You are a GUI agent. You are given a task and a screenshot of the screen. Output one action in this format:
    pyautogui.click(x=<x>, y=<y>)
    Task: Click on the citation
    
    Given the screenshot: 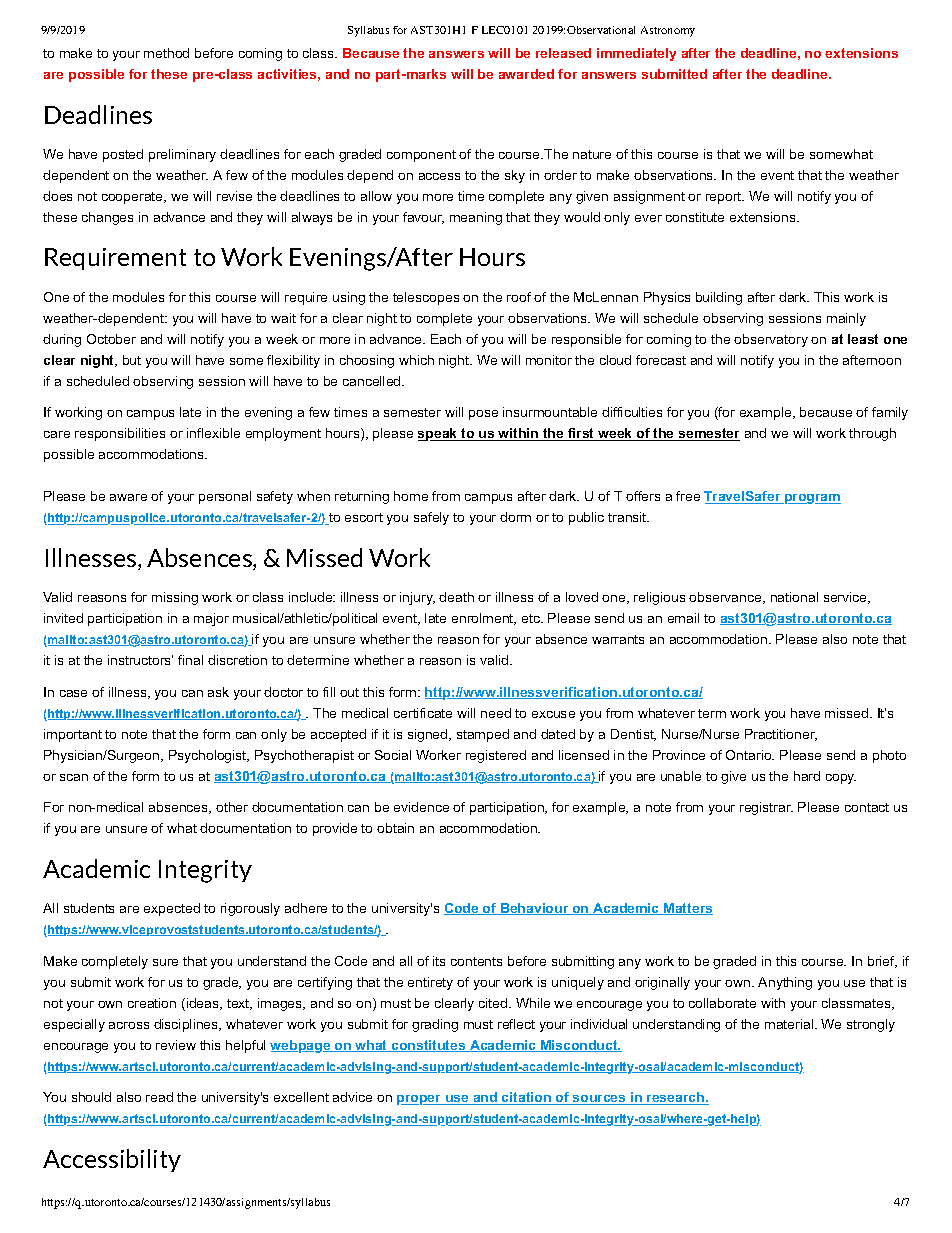 What is the action you would take?
    pyautogui.click(x=526, y=1098)
